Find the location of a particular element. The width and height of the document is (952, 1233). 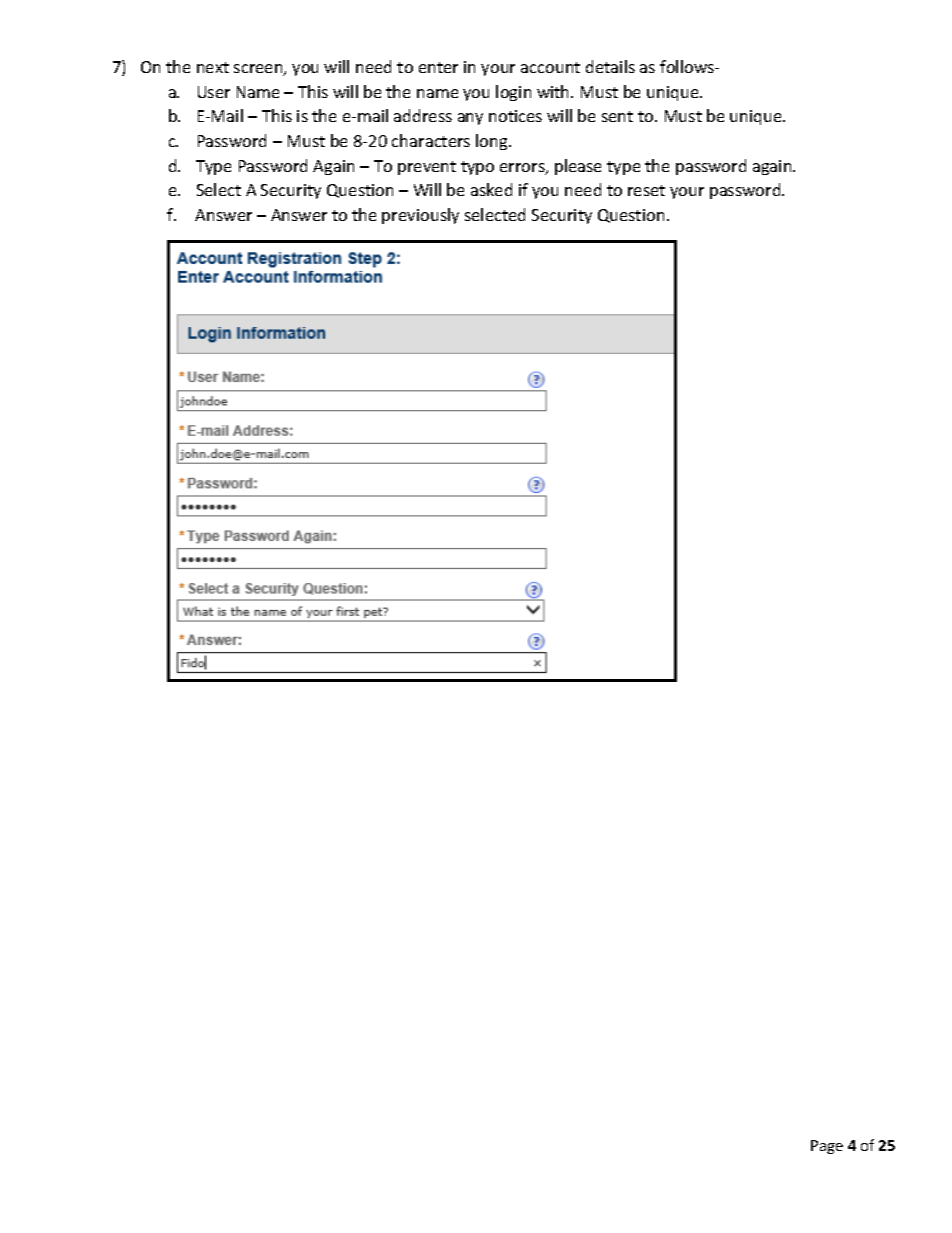

Page is located at coordinates (827, 1147).
